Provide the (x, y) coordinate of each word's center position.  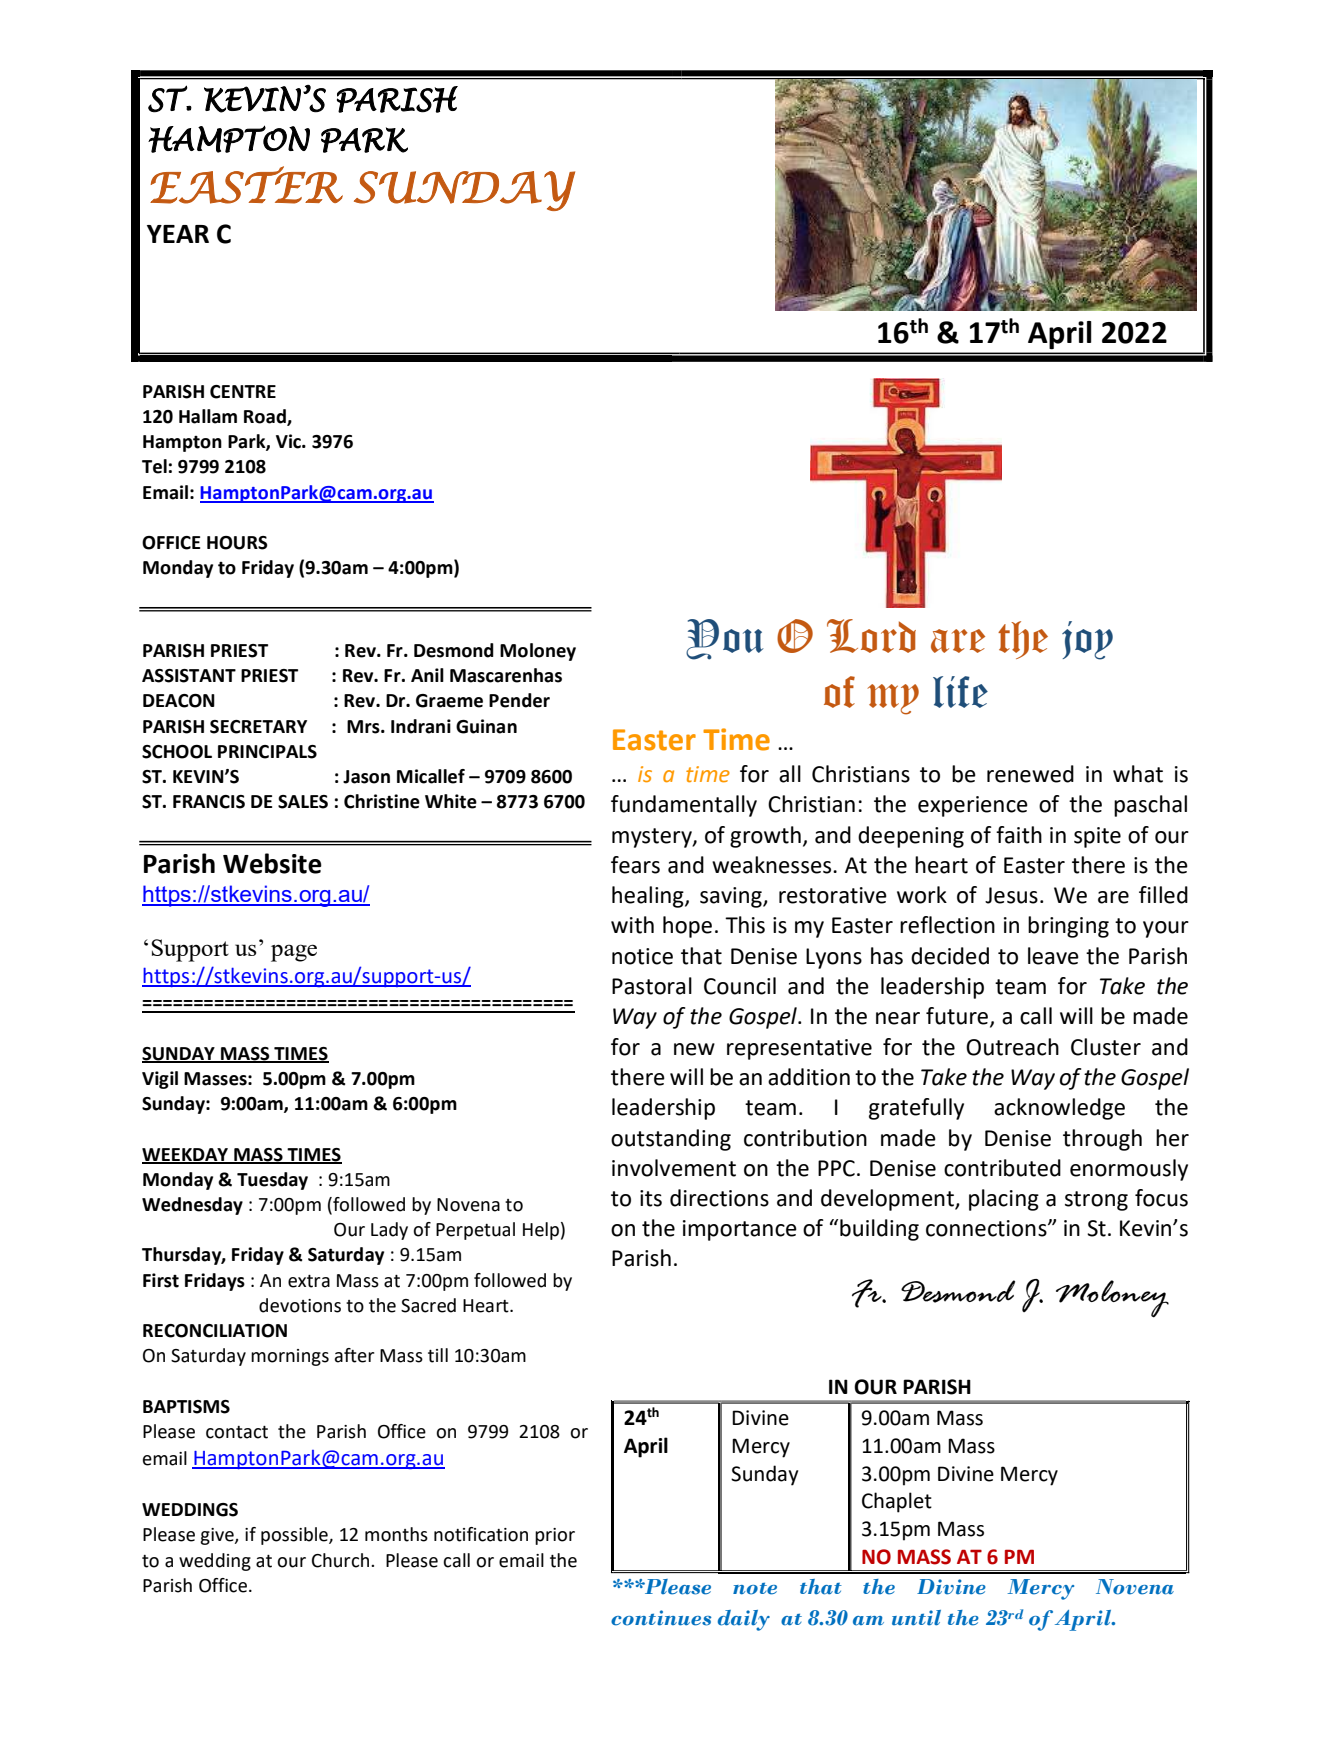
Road (266, 417)
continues (661, 1618)
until (916, 1618)
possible (295, 1536)
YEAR (178, 234)
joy (1087, 640)
